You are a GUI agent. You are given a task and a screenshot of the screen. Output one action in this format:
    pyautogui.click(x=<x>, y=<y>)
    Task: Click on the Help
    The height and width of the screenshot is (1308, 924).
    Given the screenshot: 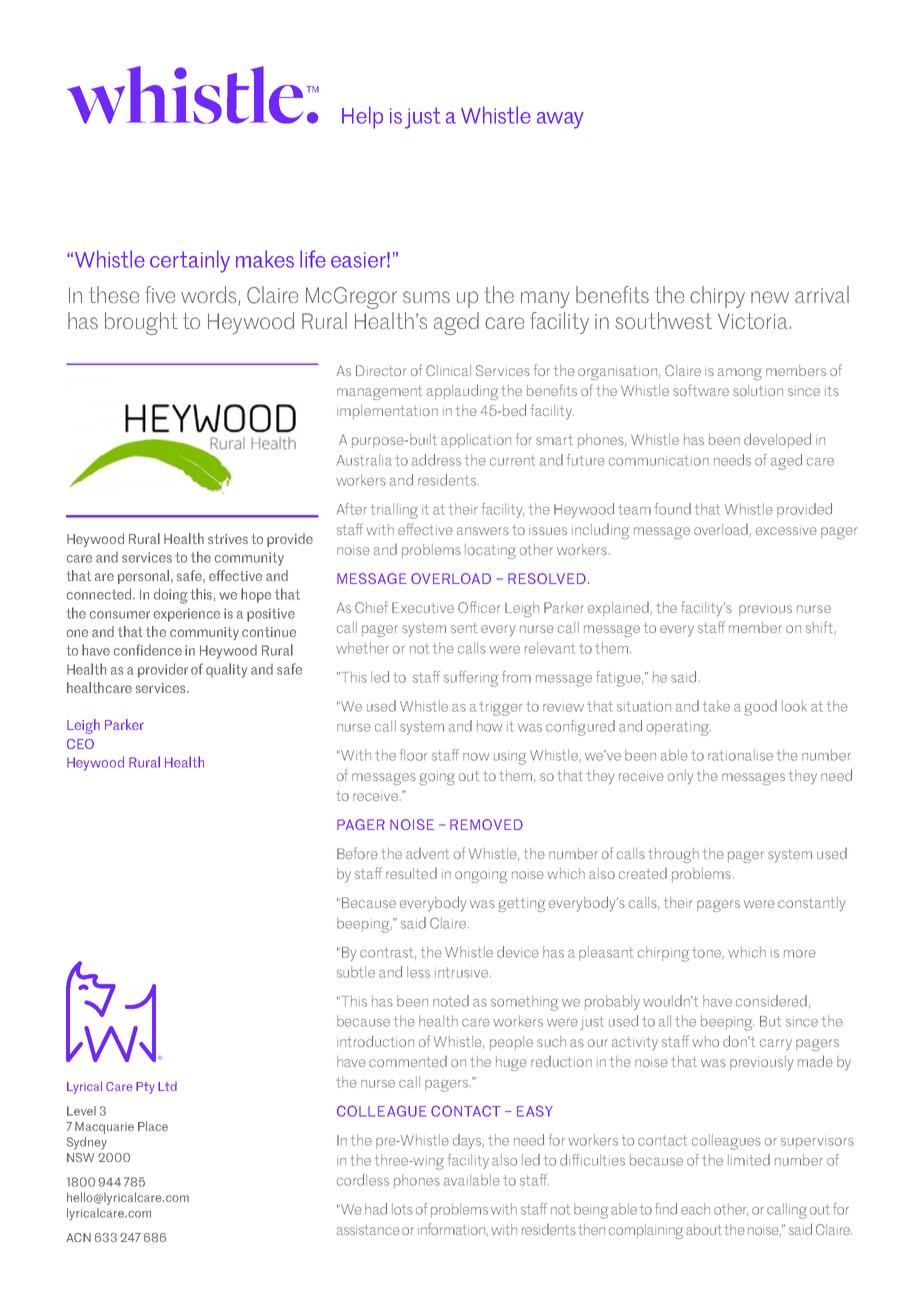 What is the action you would take?
    pyautogui.click(x=362, y=117)
